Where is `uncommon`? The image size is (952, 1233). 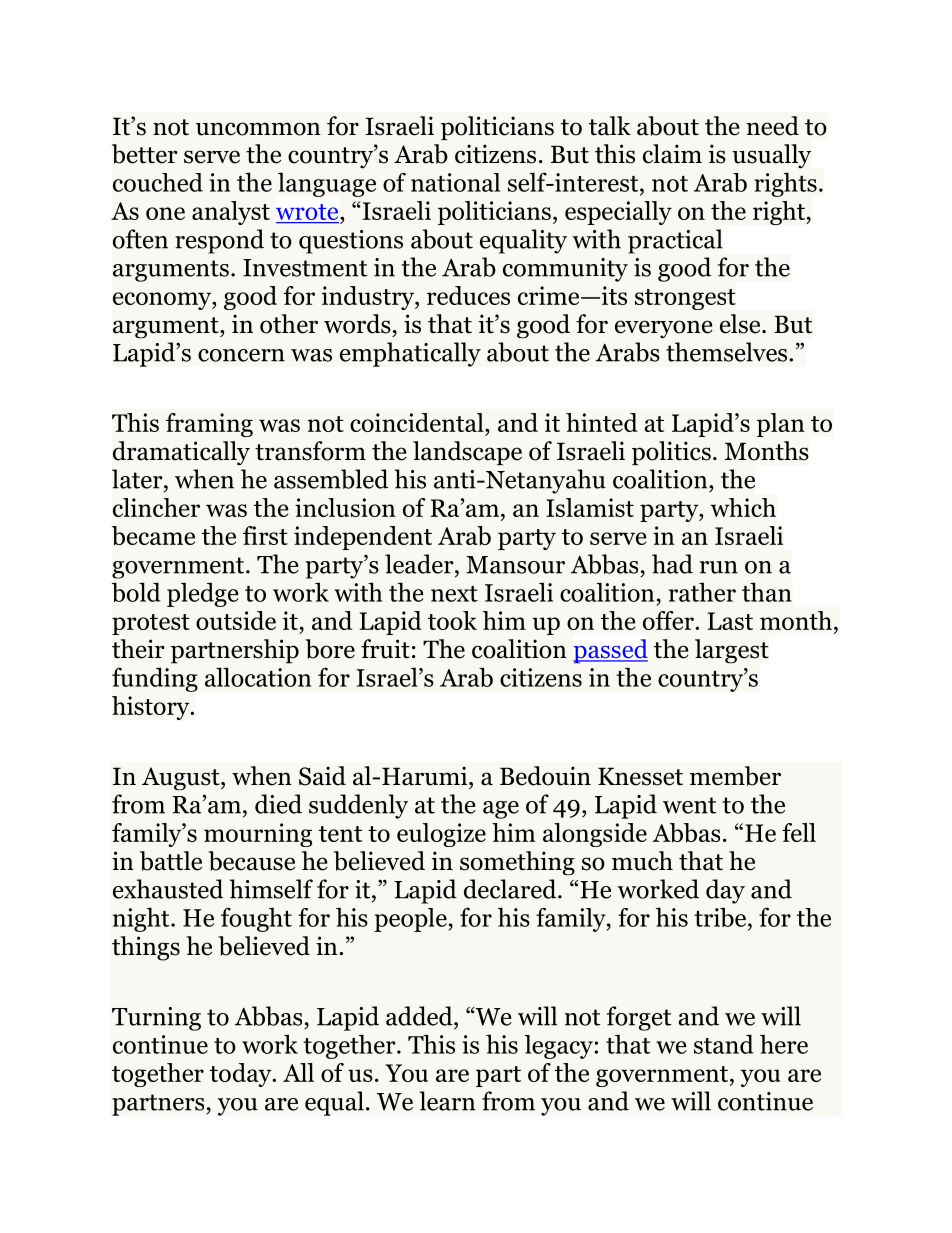
uncommon is located at coordinates (258, 129).
